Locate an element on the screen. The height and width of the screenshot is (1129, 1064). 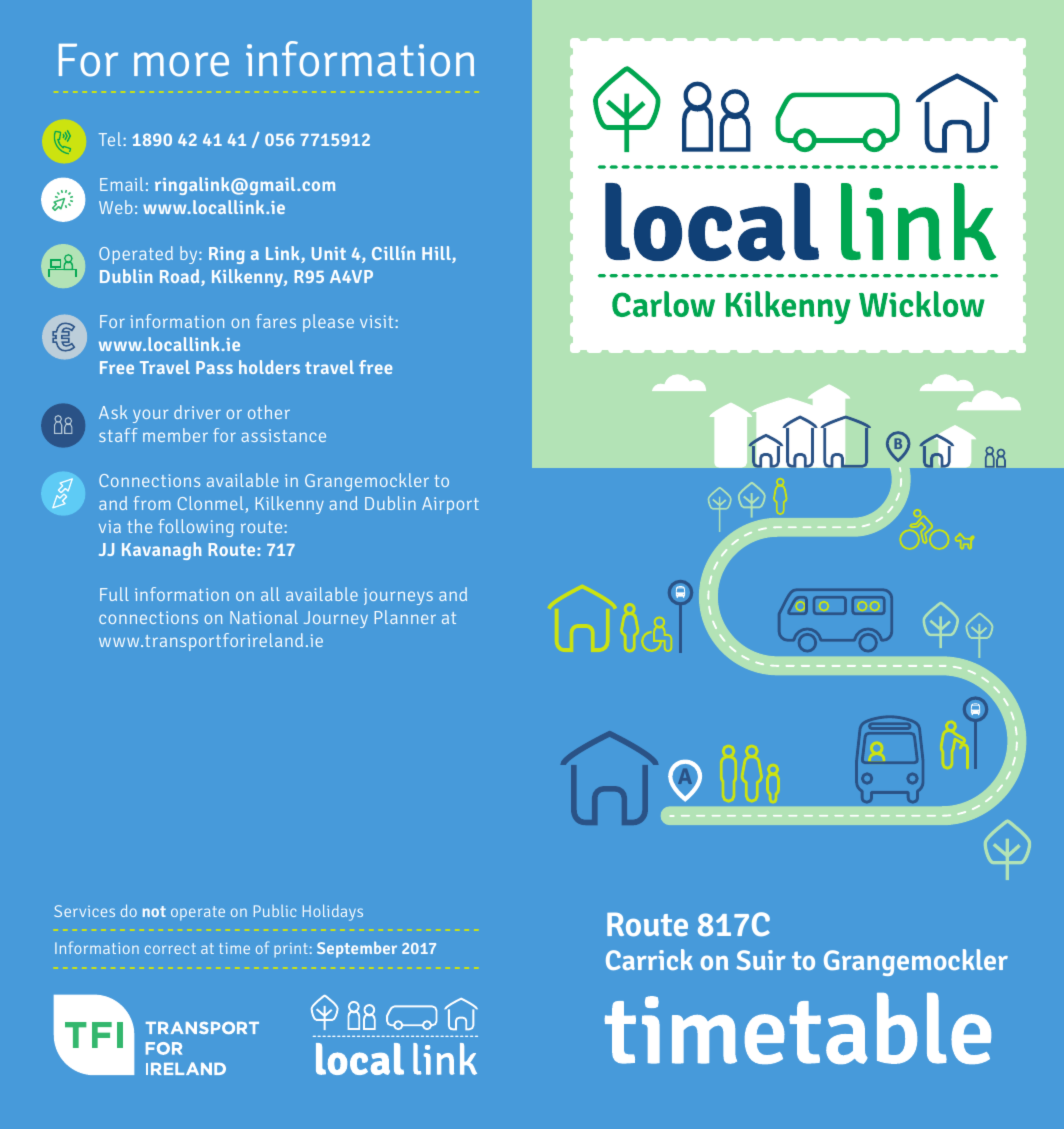
more is located at coordinates (181, 64).
